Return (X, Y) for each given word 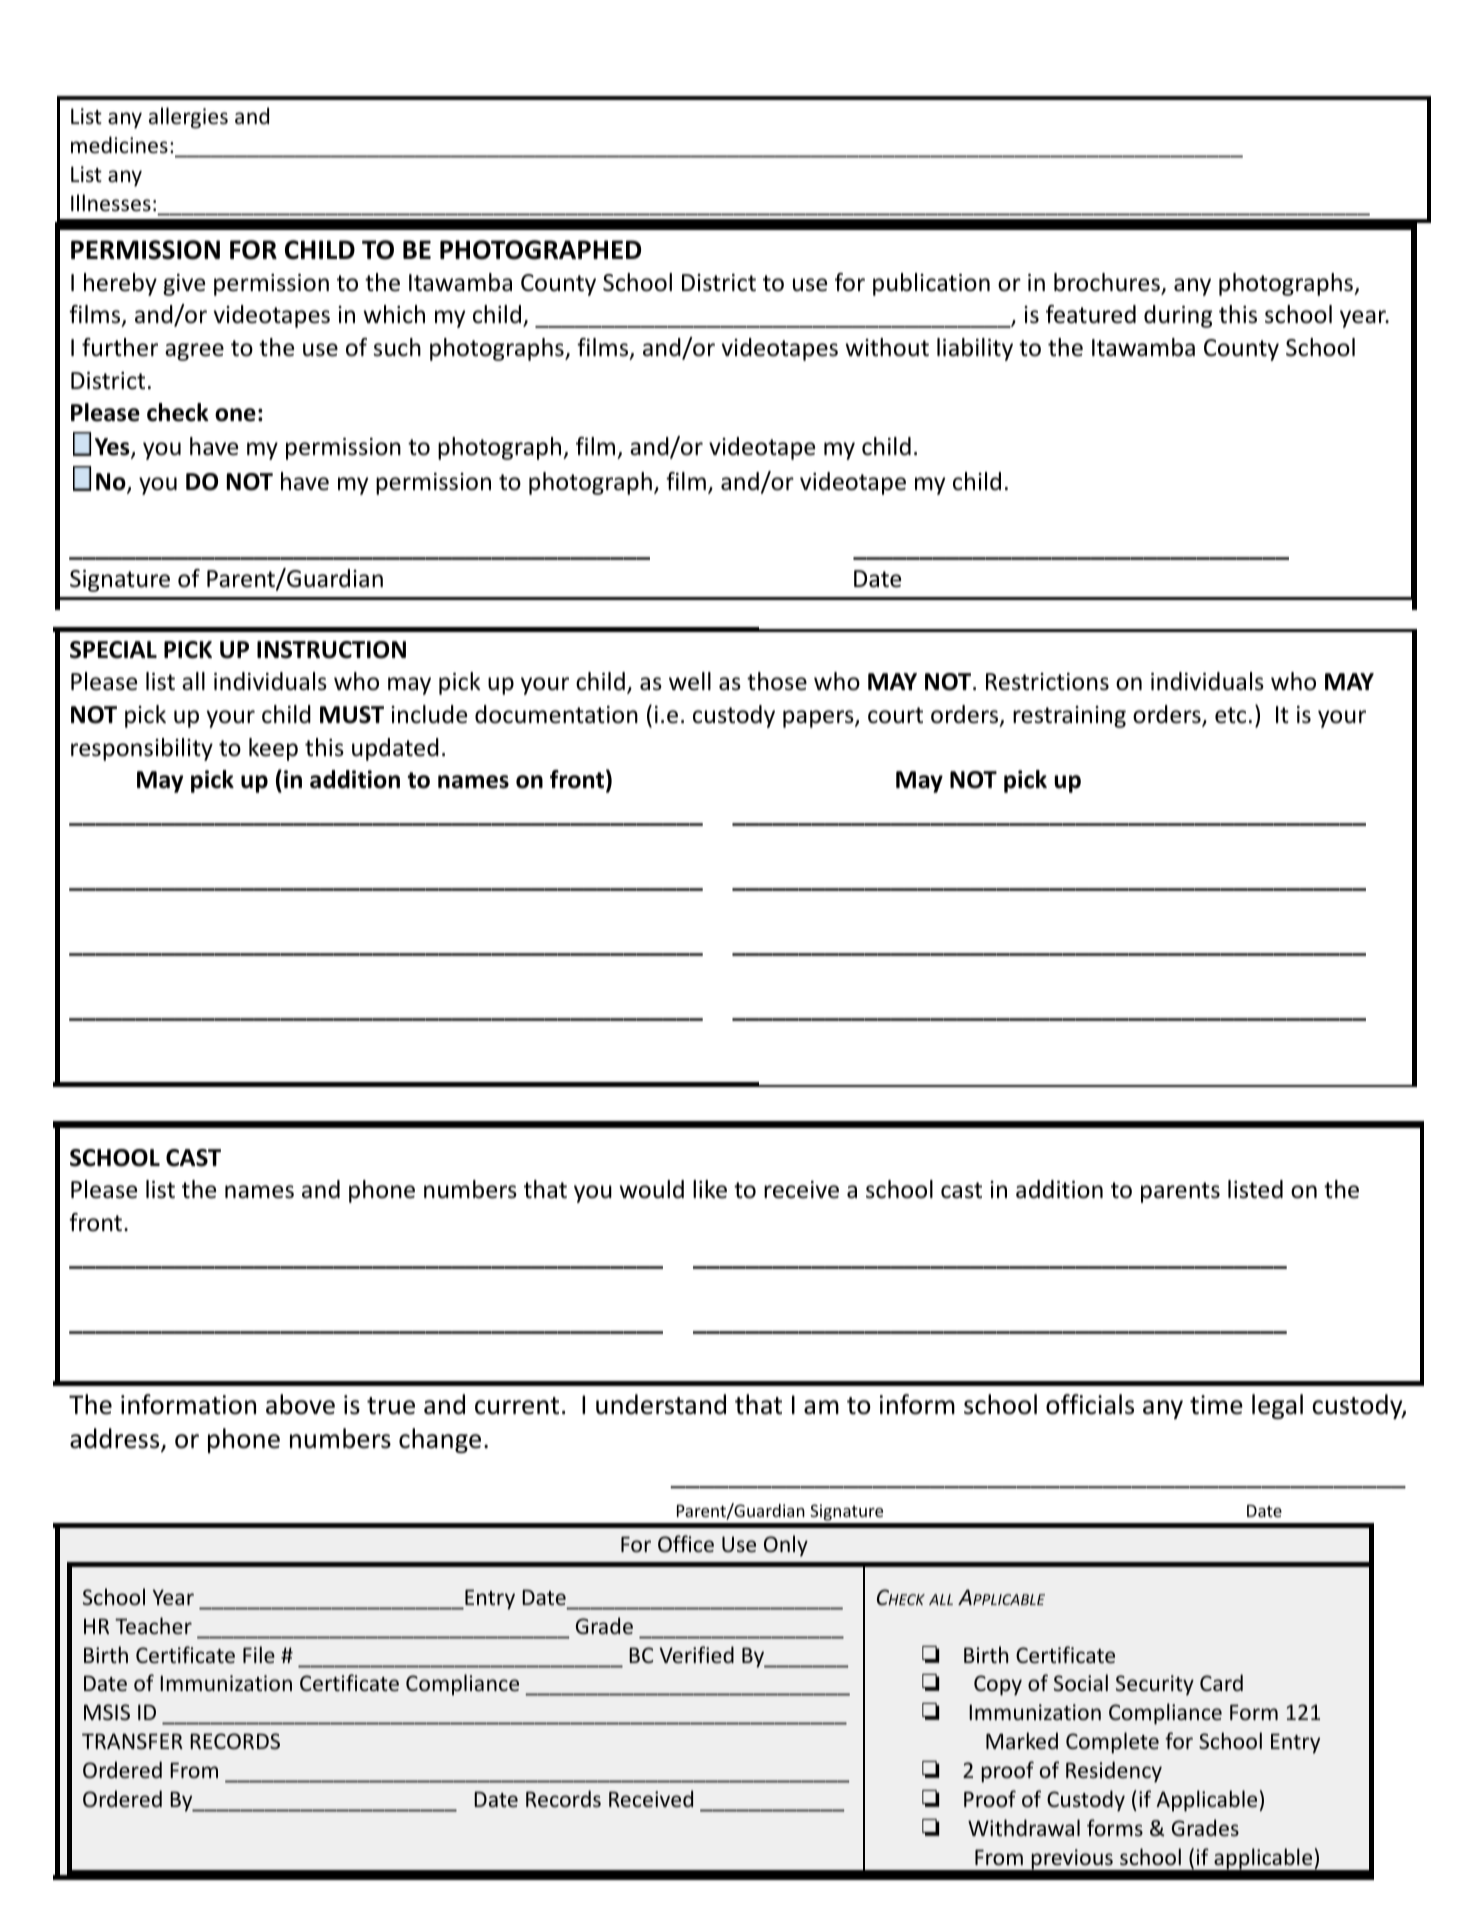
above (300, 1404)
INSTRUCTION (331, 650)
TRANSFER (132, 1741)
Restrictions (1047, 682)
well (690, 681)
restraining (1069, 717)
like (710, 1189)
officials (1090, 1404)
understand (661, 1404)
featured (1091, 314)
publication (931, 284)
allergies (188, 118)
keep (273, 749)
